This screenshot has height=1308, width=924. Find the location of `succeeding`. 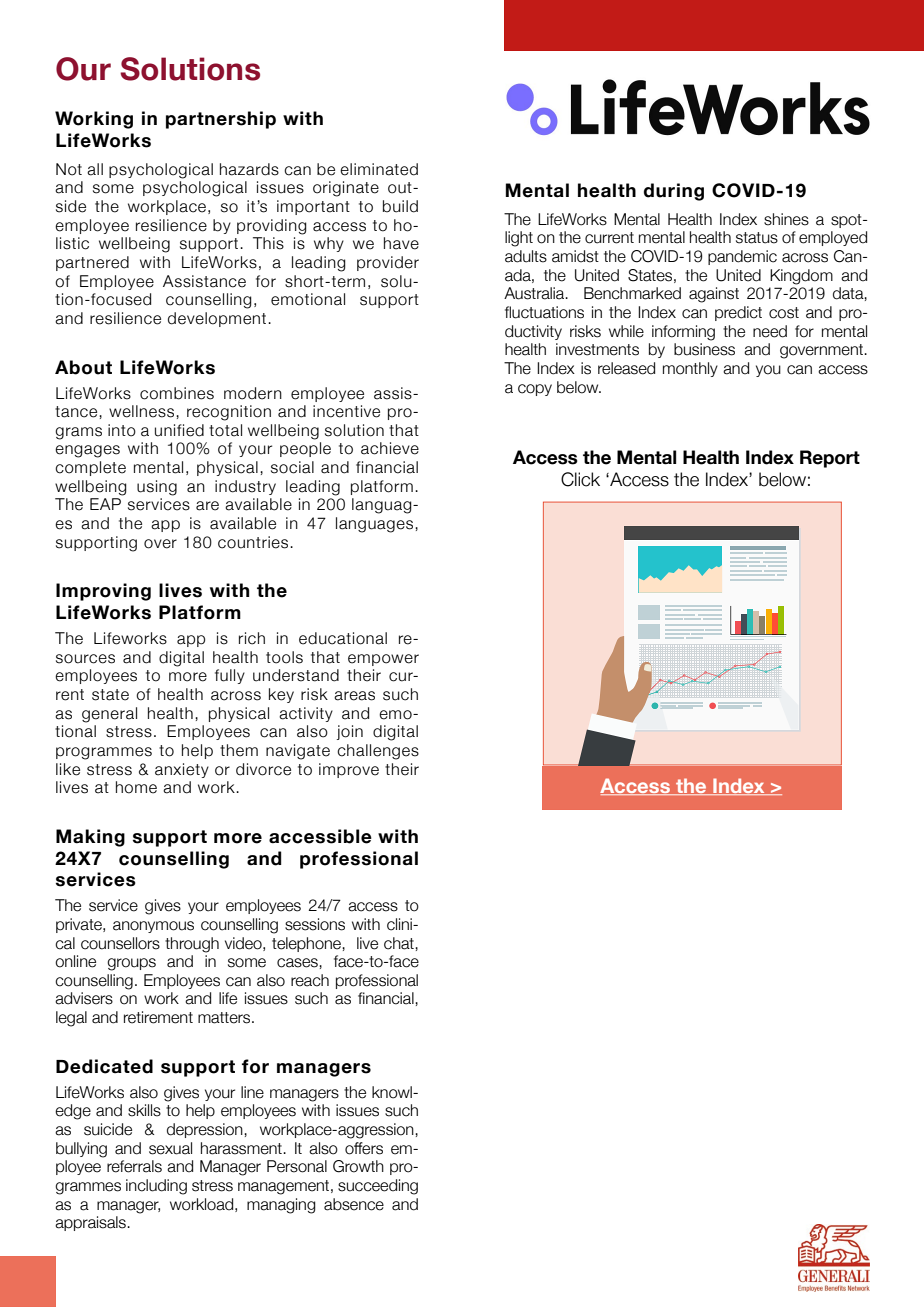

succeeding is located at coordinates (378, 1187).
